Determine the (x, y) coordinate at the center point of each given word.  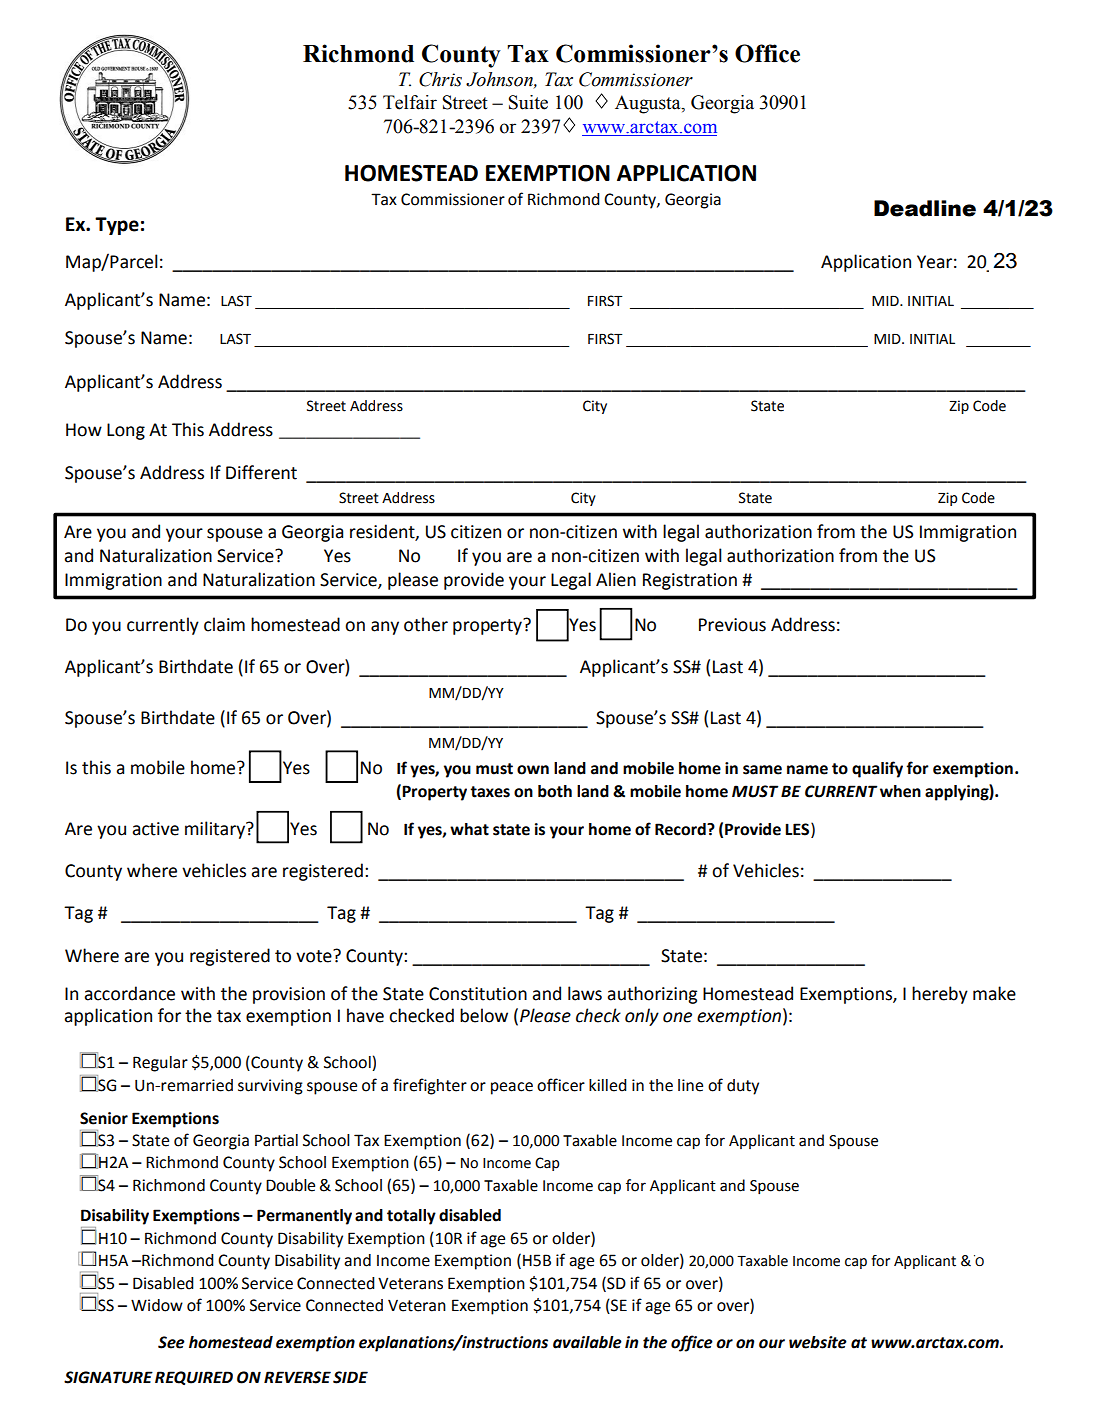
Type (117, 226)
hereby (940, 995)
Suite (528, 102)
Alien (616, 579)
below (484, 1015)
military (216, 830)
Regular (160, 1064)
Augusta (649, 104)
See (171, 1342)
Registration (690, 581)
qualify (877, 769)
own (533, 770)
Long (126, 431)
